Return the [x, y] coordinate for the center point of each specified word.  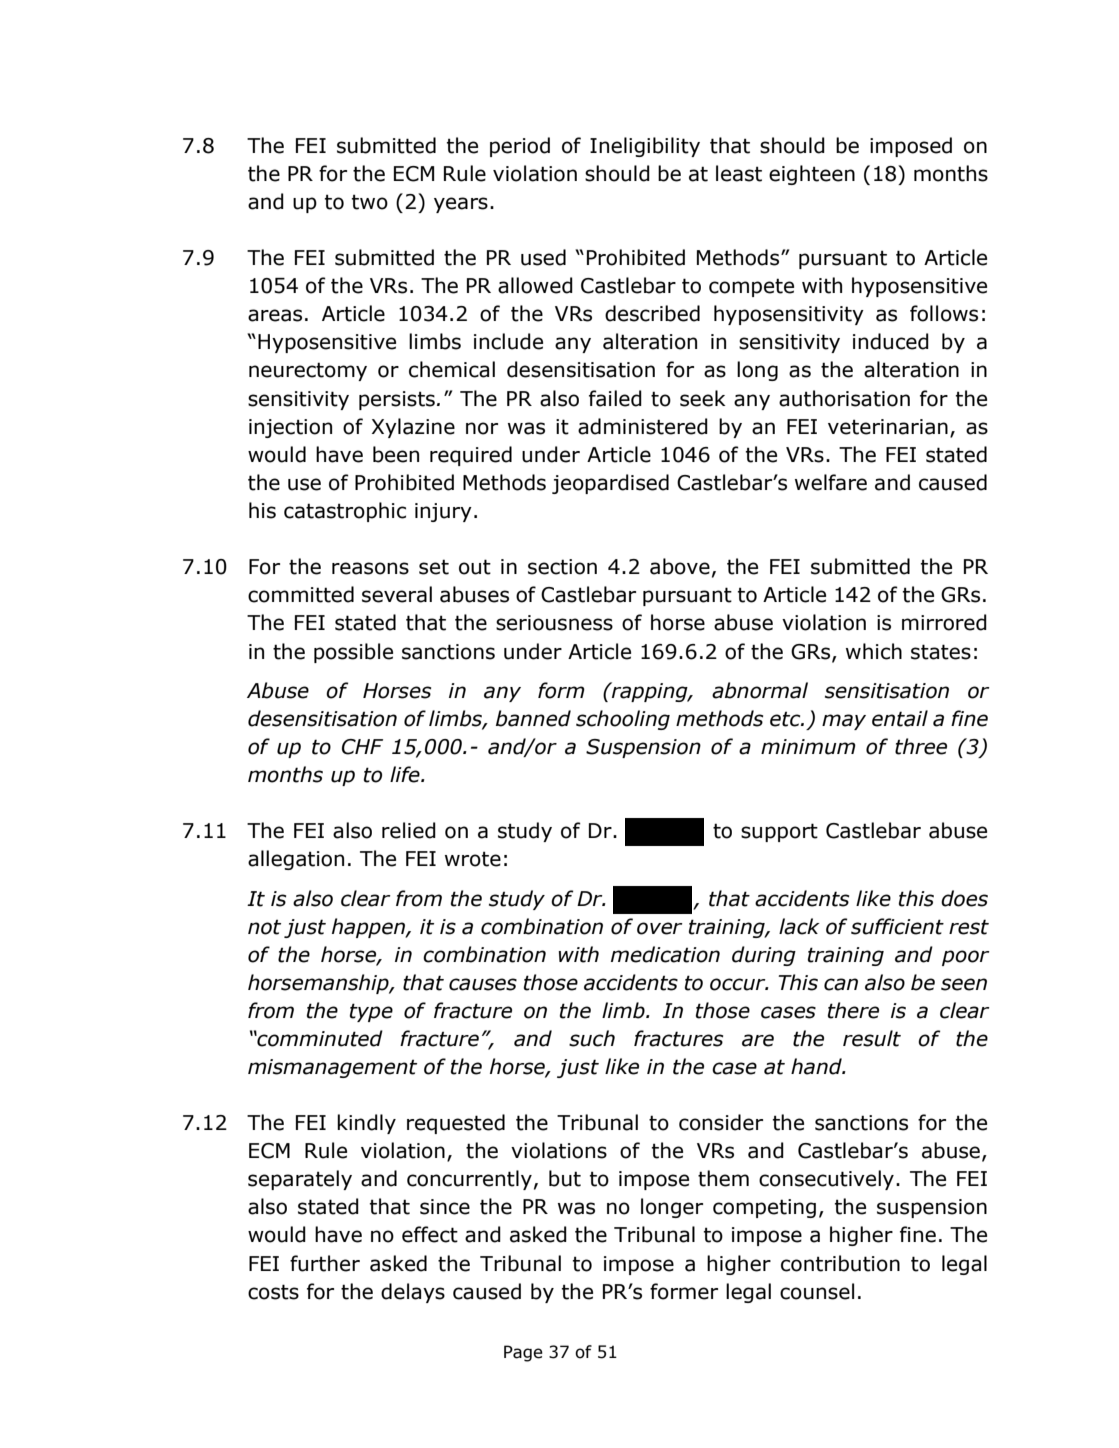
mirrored [944, 622]
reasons [370, 568]
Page [523, 1353]
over [660, 928]
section [562, 567]
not [264, 927]
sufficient [897, 926]
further [325, 1263]
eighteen [812, 175]
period [520, 147]
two [370, 202]
